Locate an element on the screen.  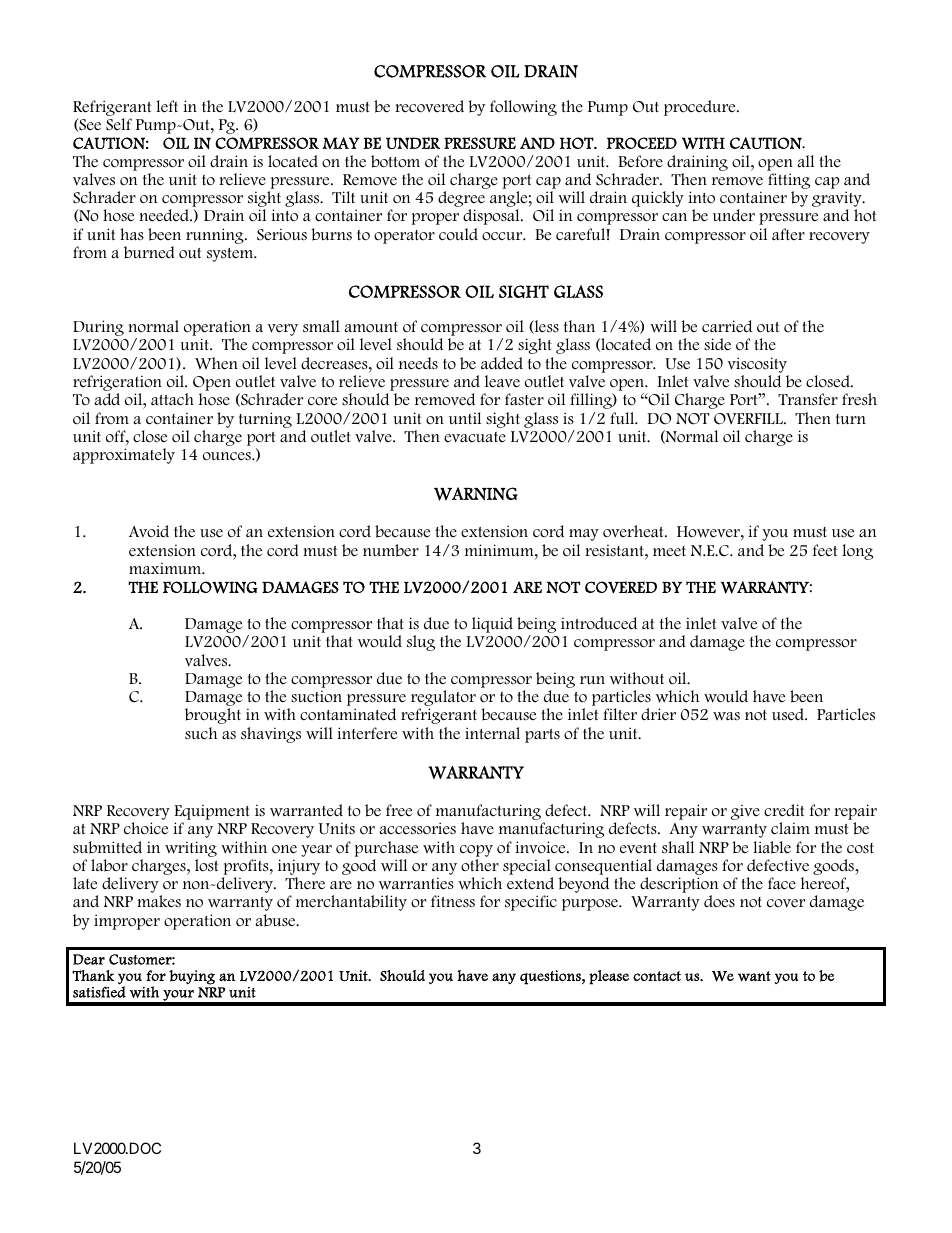
regulator is located at coordinates (443, 699).
